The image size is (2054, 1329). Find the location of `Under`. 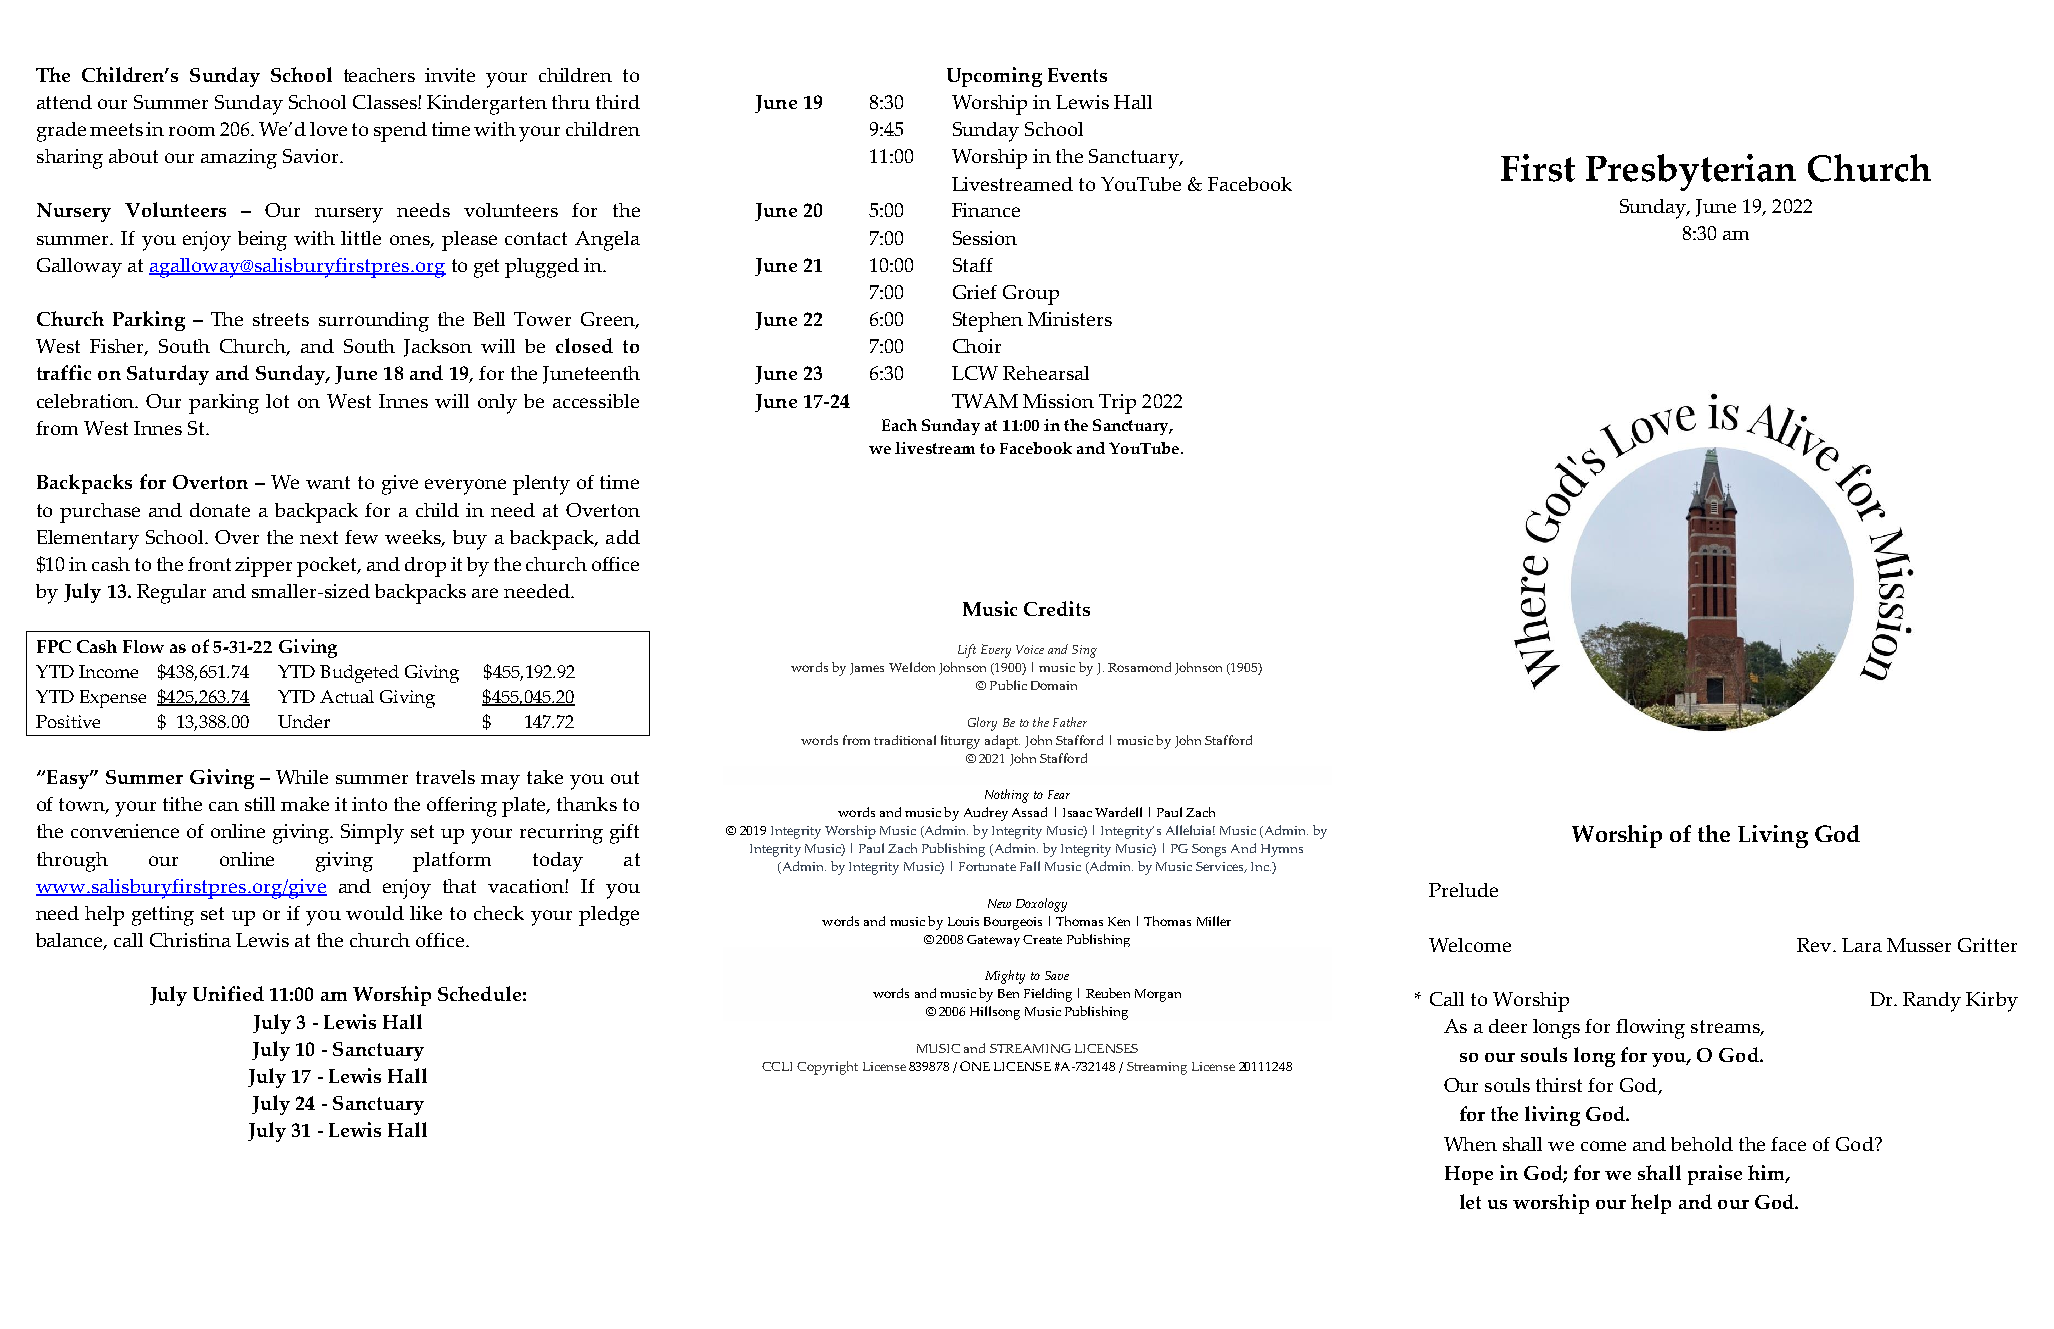

Under is located at coordinates (304, 721).
